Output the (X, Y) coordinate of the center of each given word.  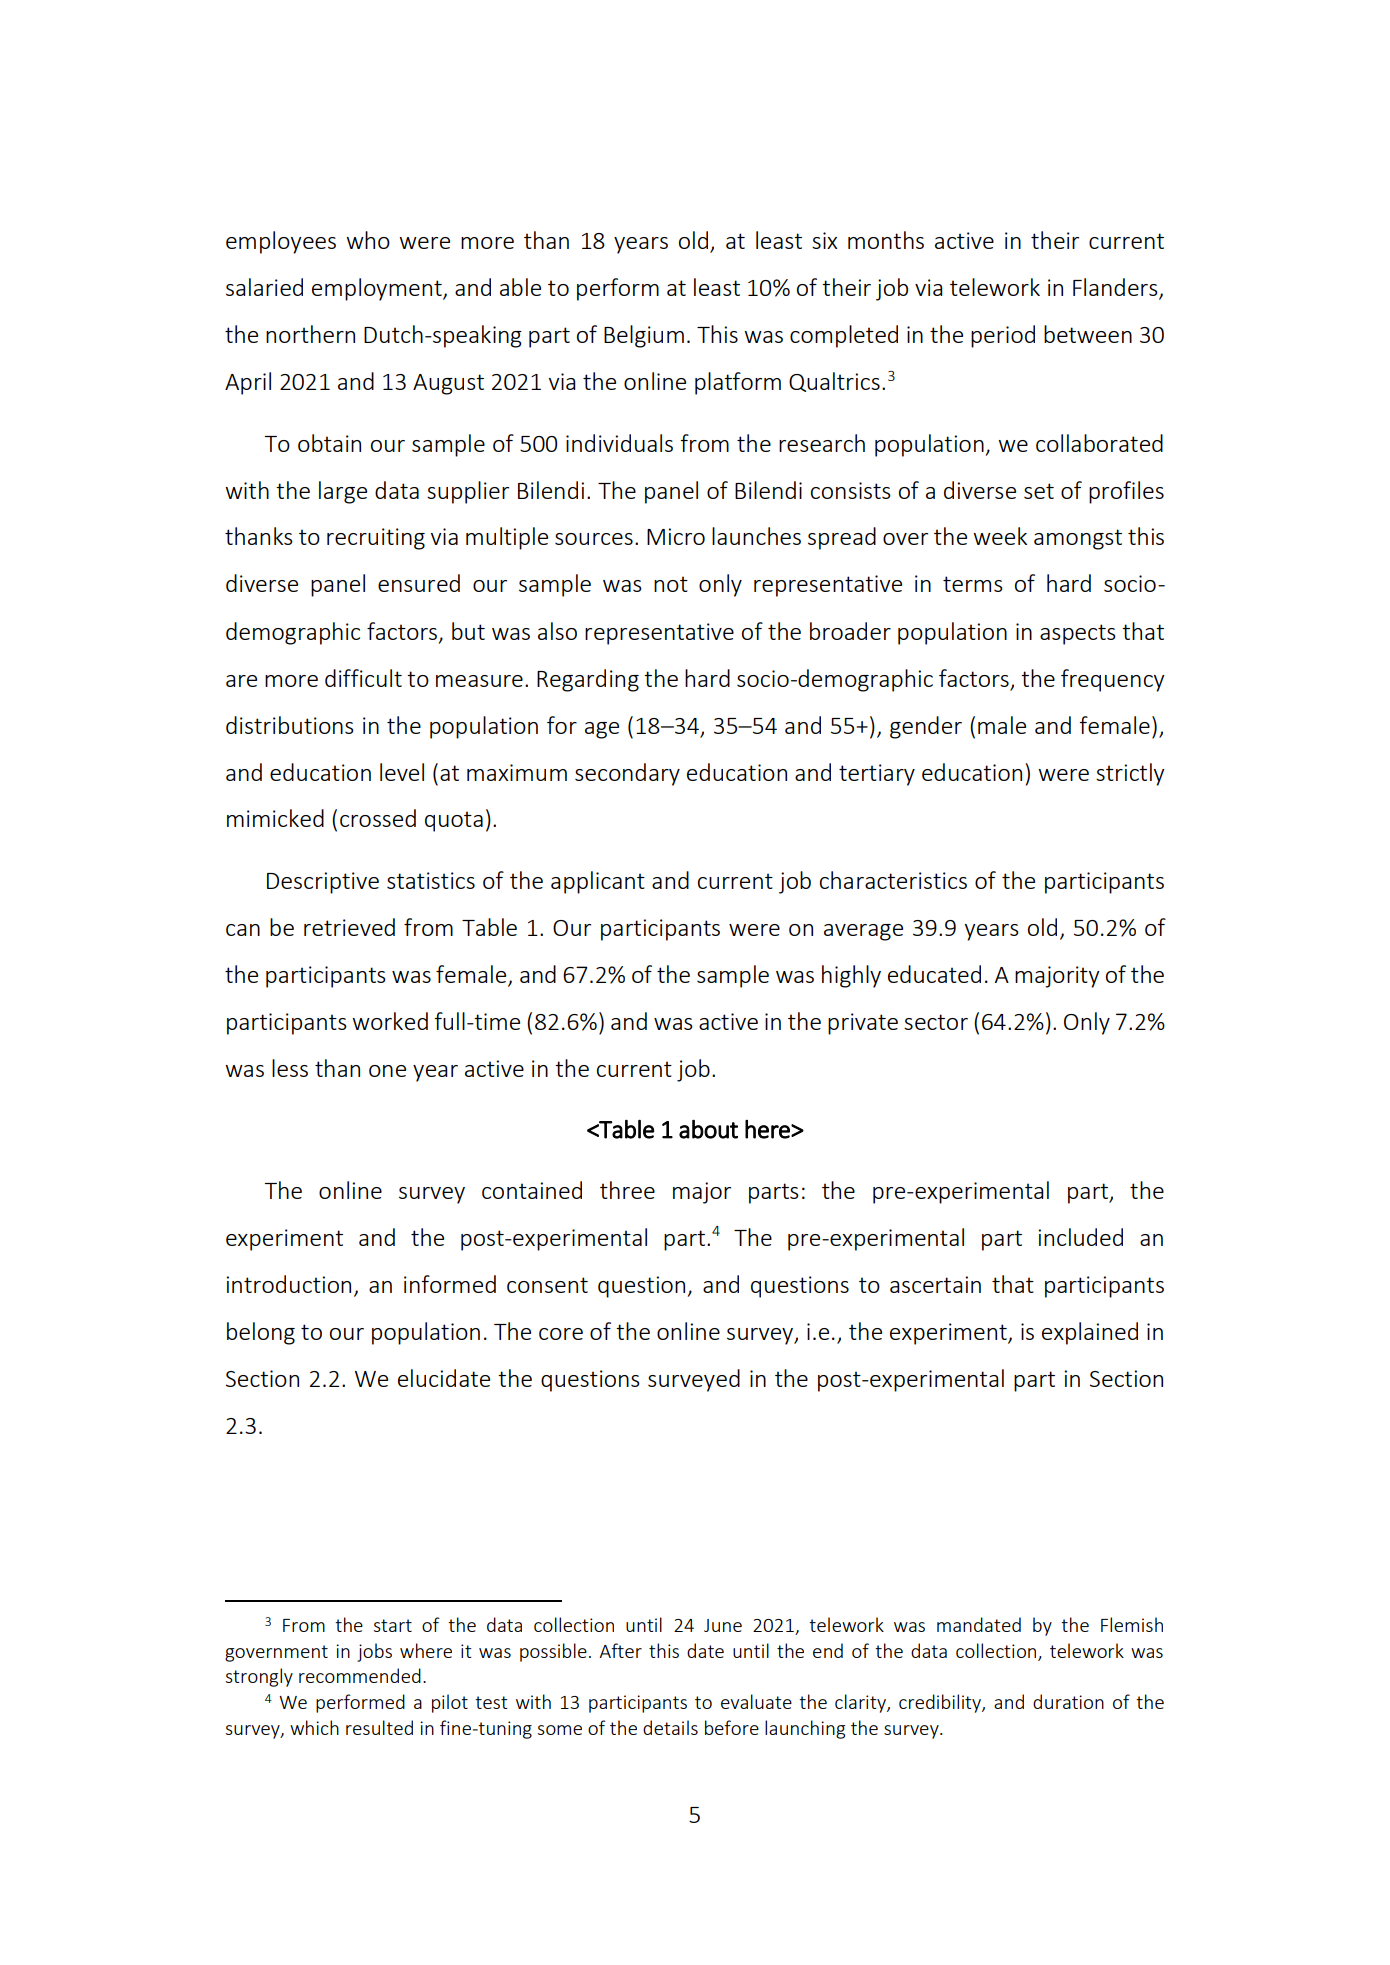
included (1080, 1237)
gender (926, 727)
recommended (360, 1675)
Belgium (644, 336)
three (627, 1190)
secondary (627, 774)
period (1003, 336)
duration (1068, 1701)
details (670, 1727)
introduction (288, 1284)
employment (378, 289)
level (402, 772)
